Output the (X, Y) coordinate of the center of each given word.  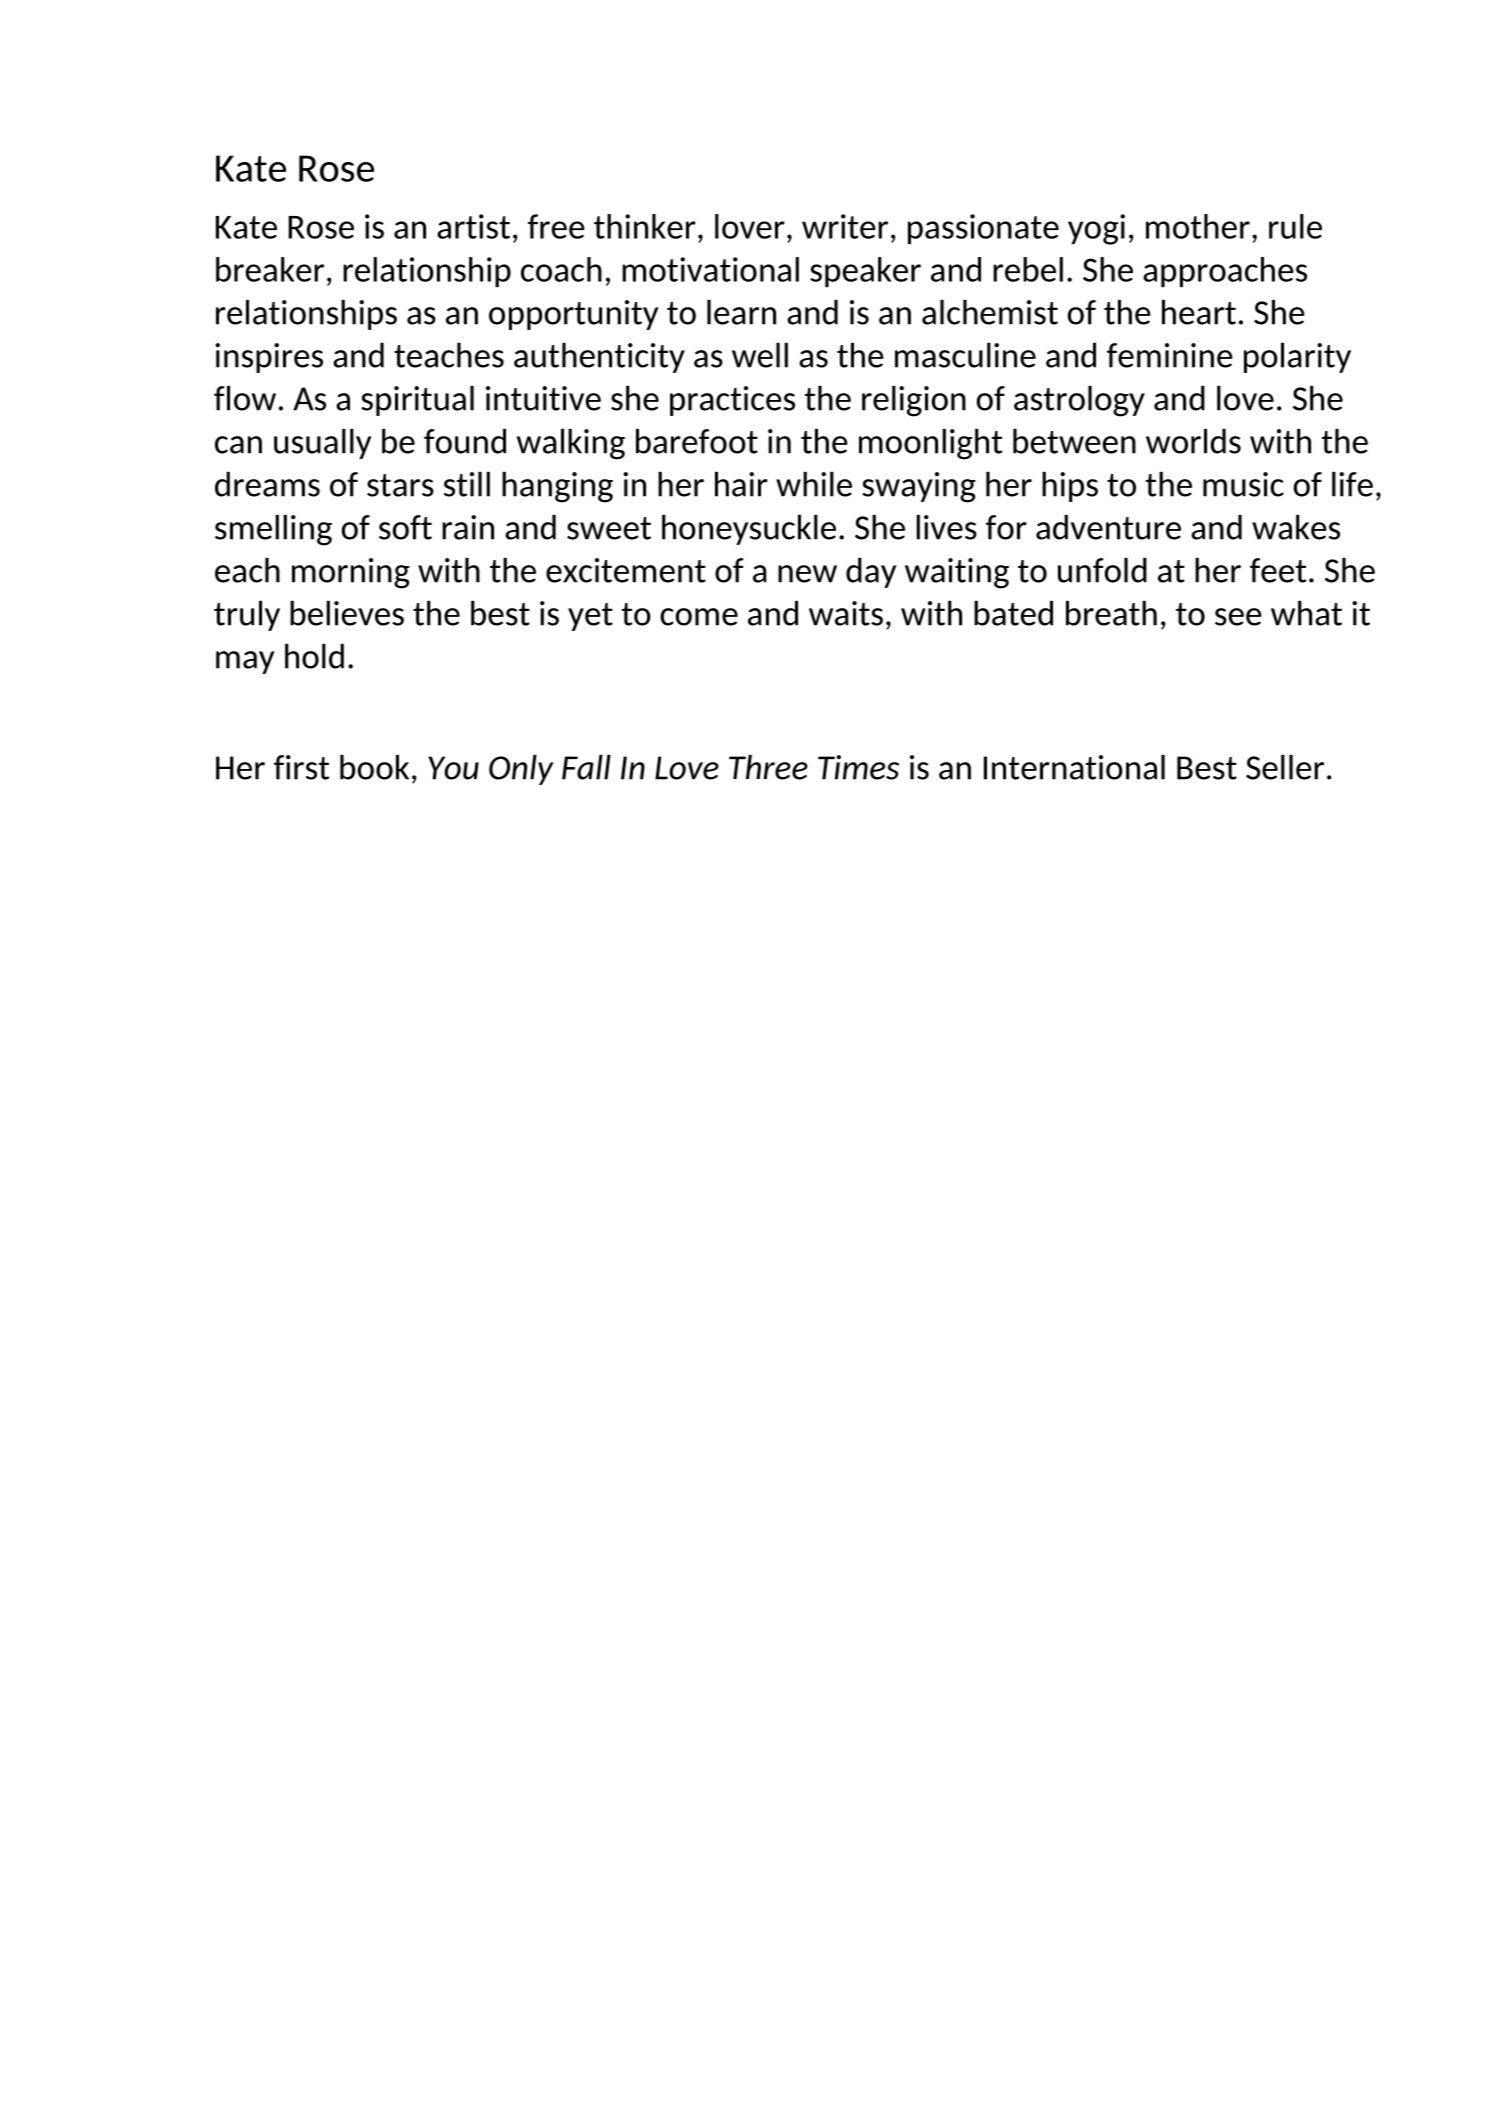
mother (1198, 226)
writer (845, 226)
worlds (1193, 441)
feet (1278, 570)
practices (732, 401)
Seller (1285, 767)
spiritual (417, 401)
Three (768, 767)
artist (473, 226)
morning (351, 573)
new (807, 574)
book (374, 767)
